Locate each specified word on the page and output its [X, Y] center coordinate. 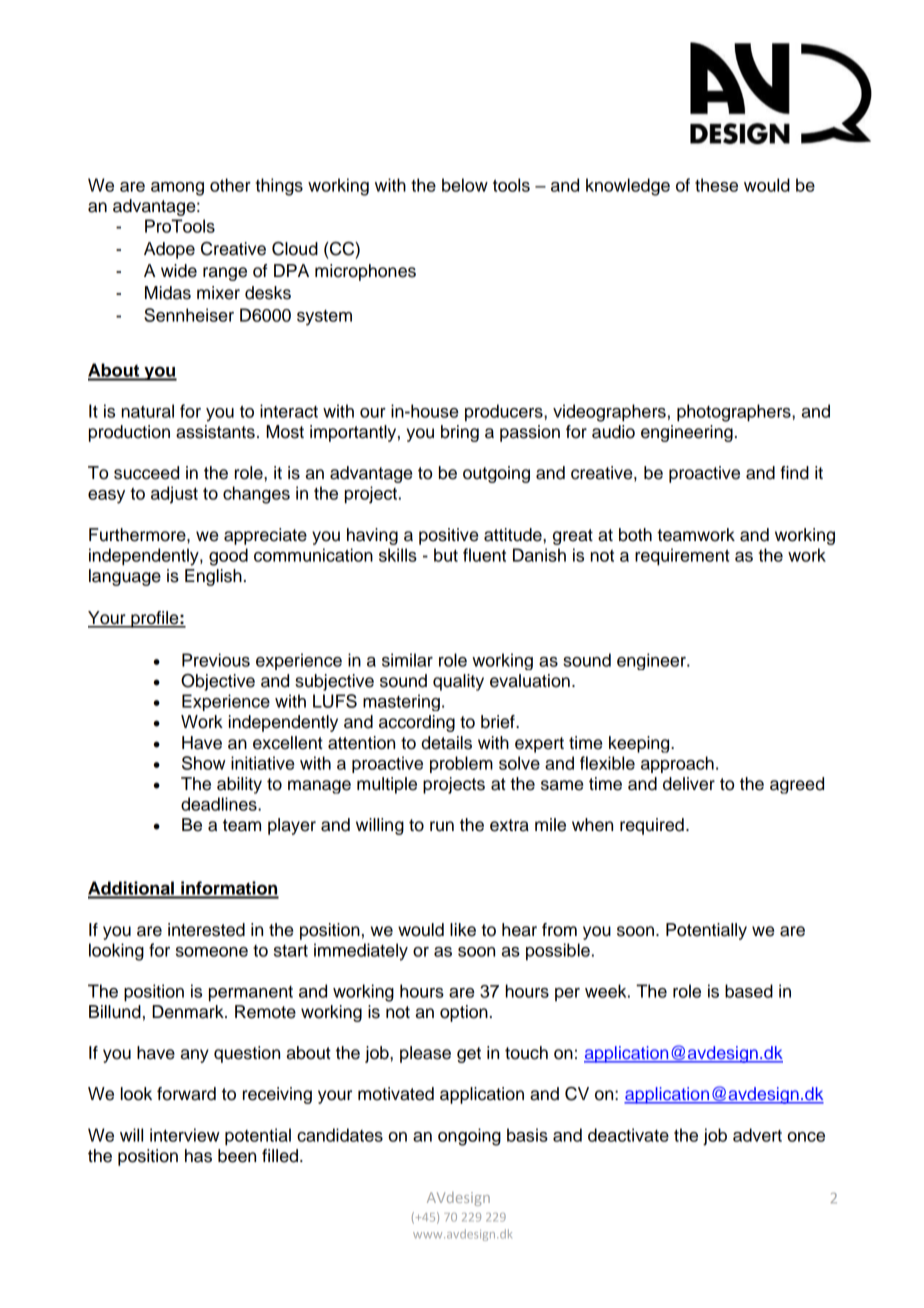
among [177, 189]
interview [185, 1135]
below [465, 185]
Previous [216, 660]
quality [458, 682]
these [716, 185]
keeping [640, 744]
